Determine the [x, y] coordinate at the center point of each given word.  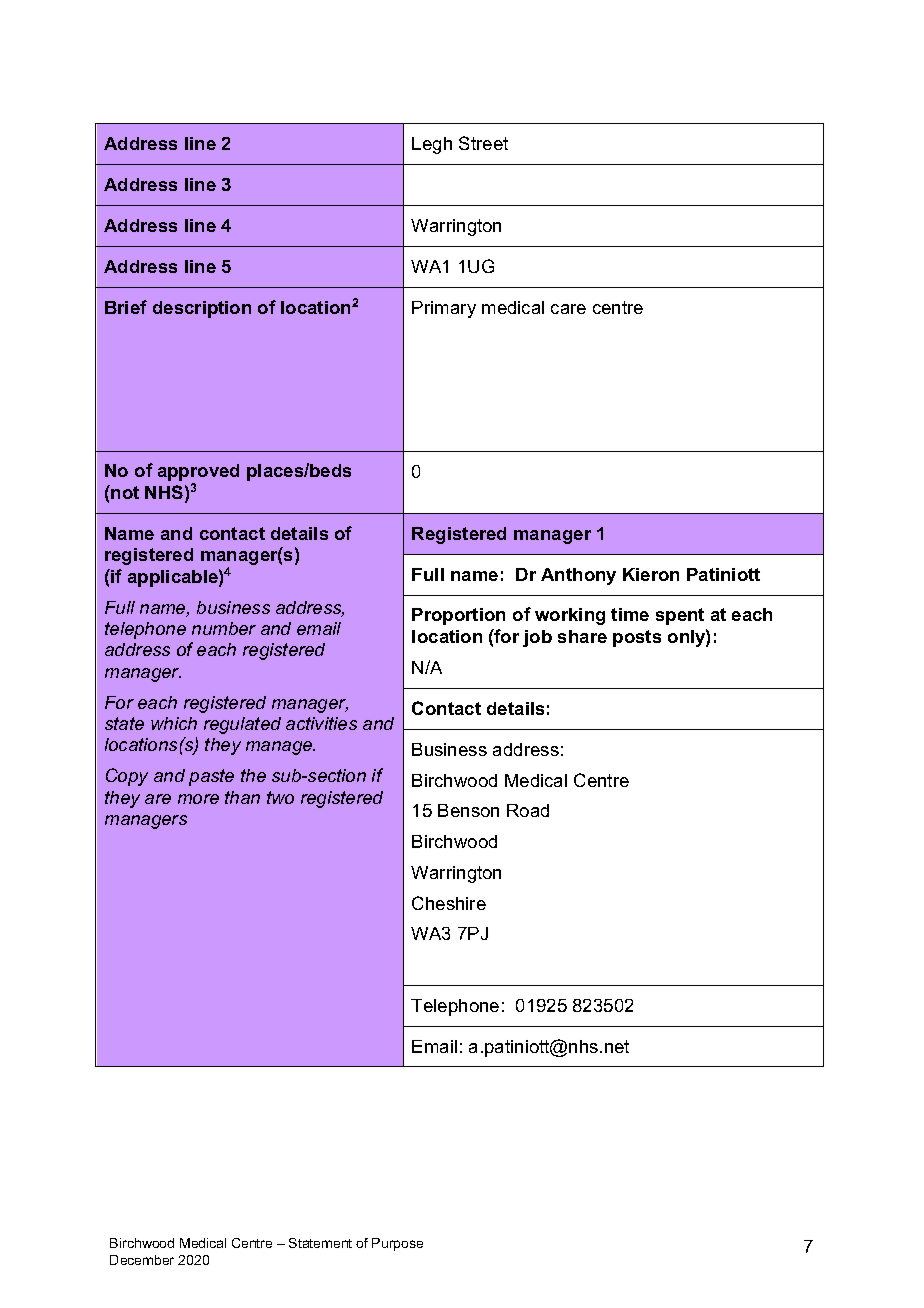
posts [637, 638]
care [568, 309]
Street [483, 143]
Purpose [397, 1244]
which [174, 723]
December [142, 1260]
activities [321, 723]
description [202, 309]
